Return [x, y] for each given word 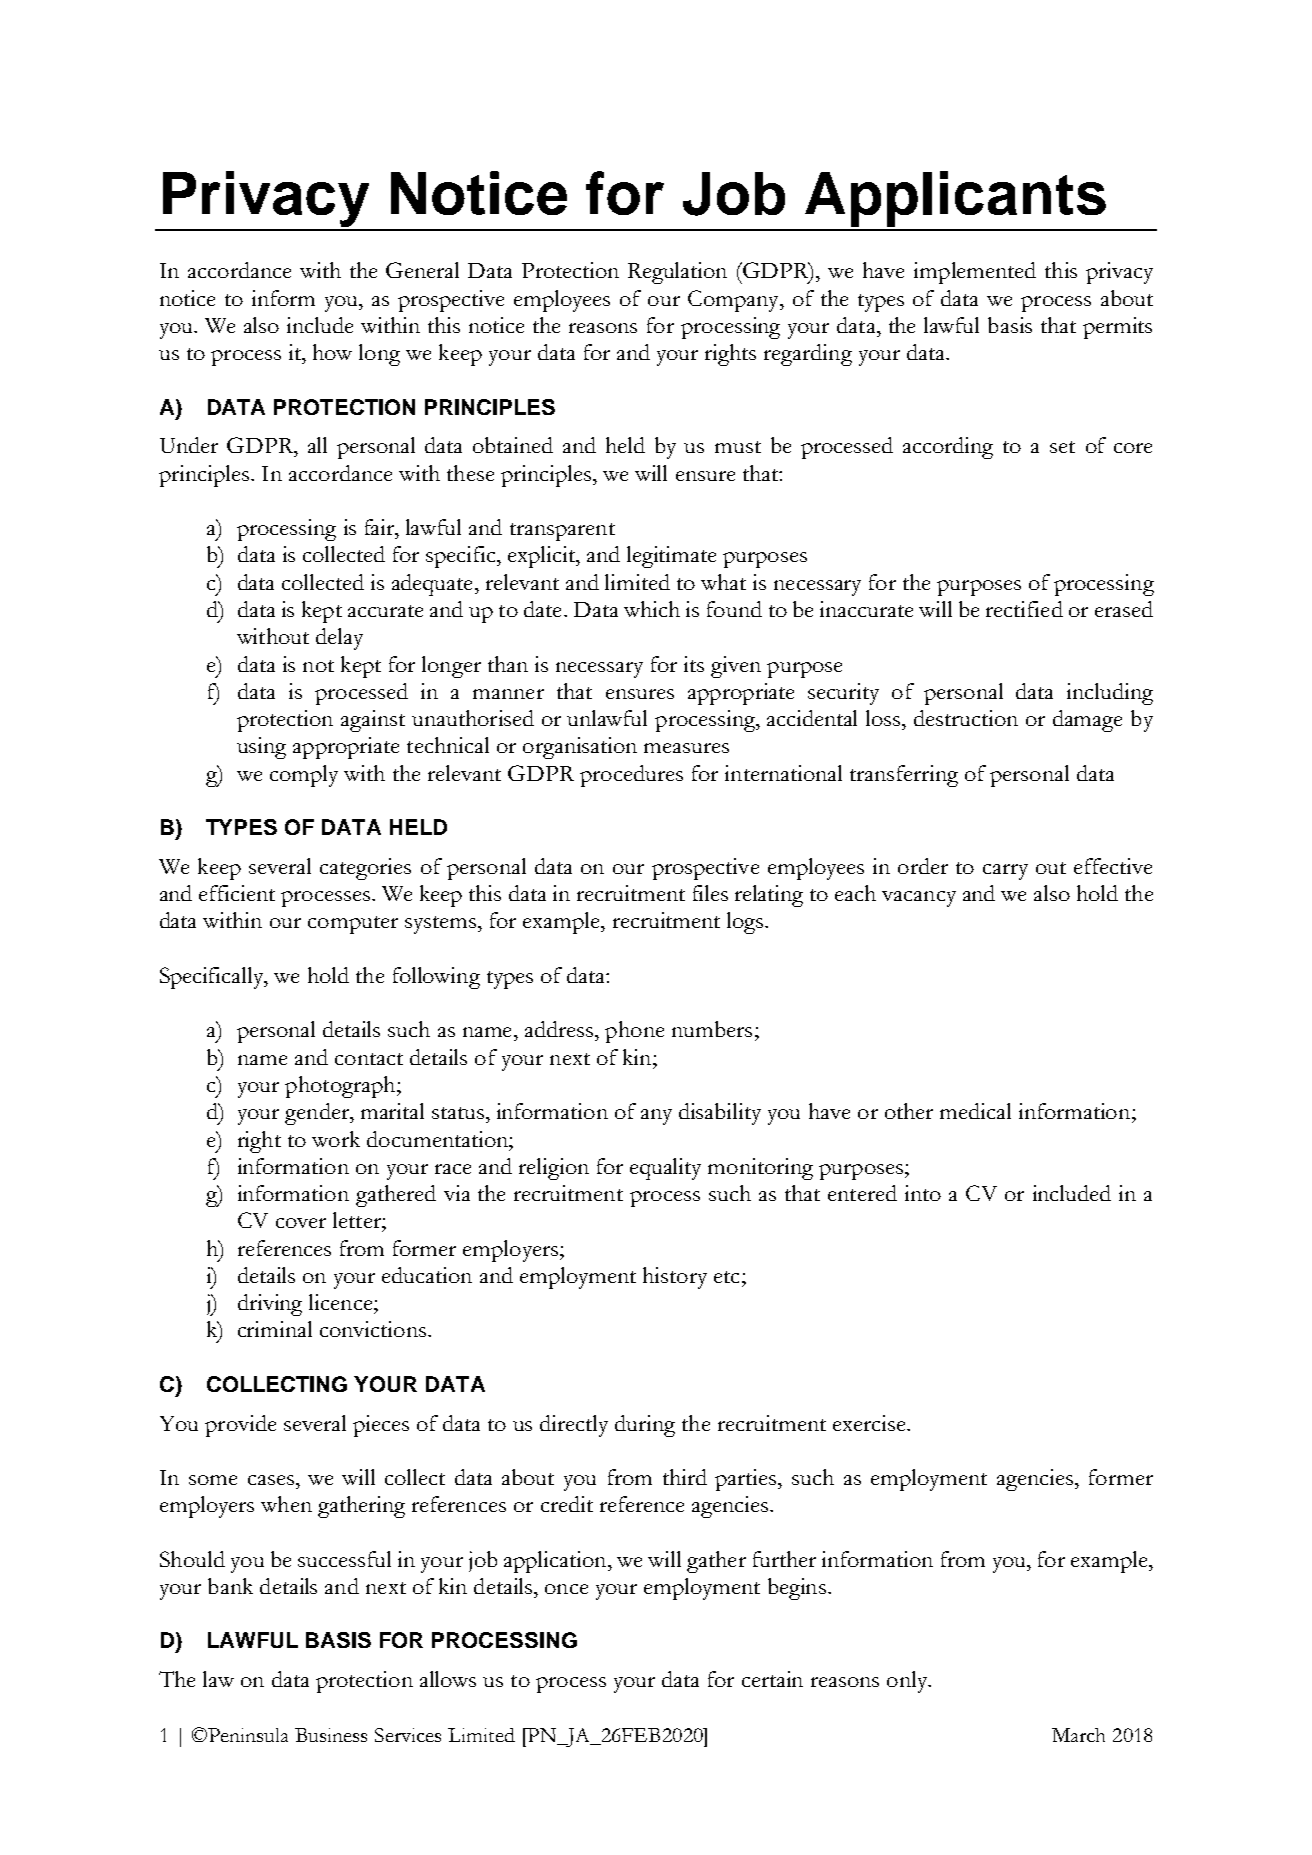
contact [369, 1059]
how [332, 352]
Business [331, 1735]
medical [975, 1111]
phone [634, 1032]
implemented [975, 273]
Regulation [677, 273]
